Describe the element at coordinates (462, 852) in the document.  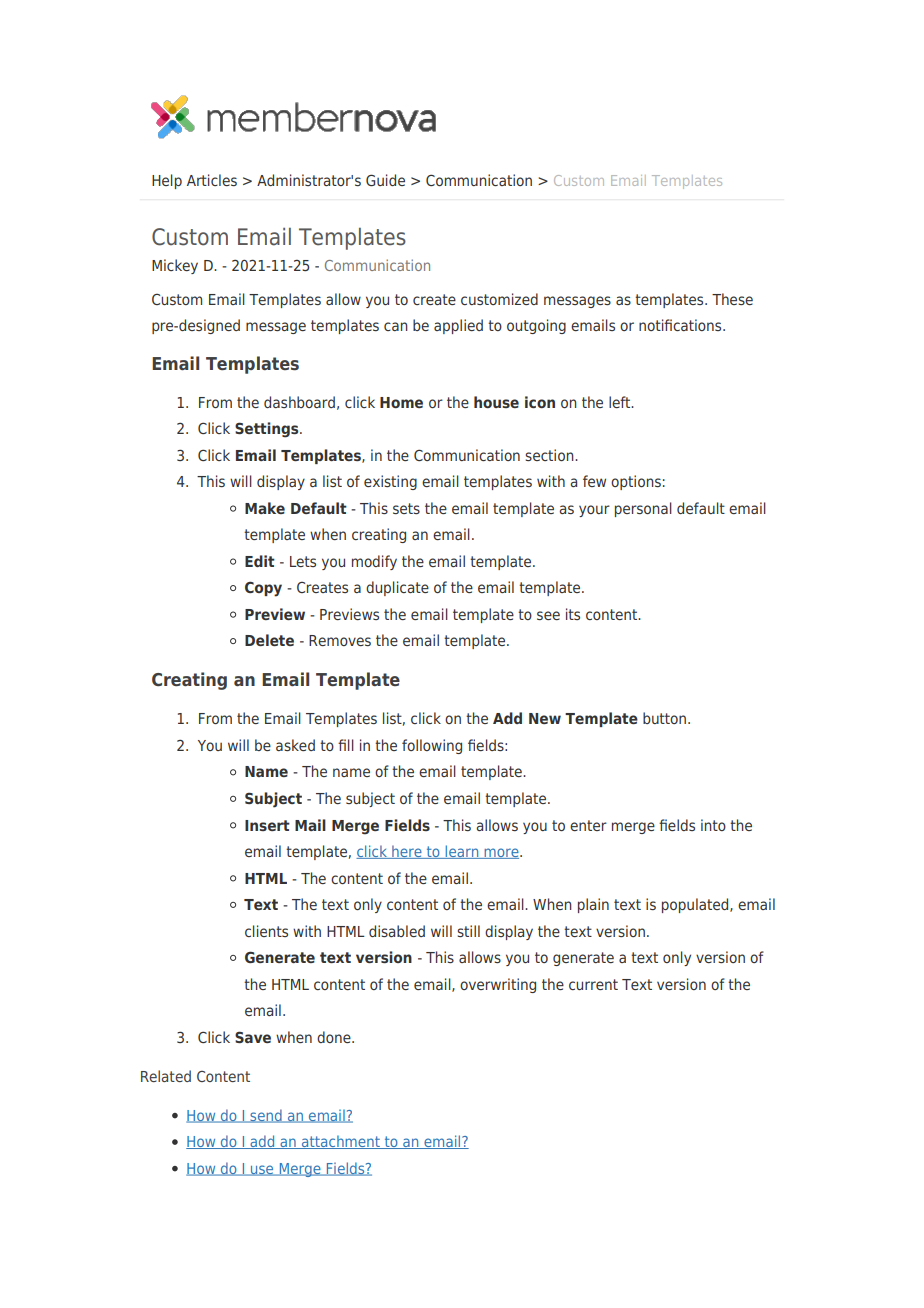
I see `learn` at that location.
